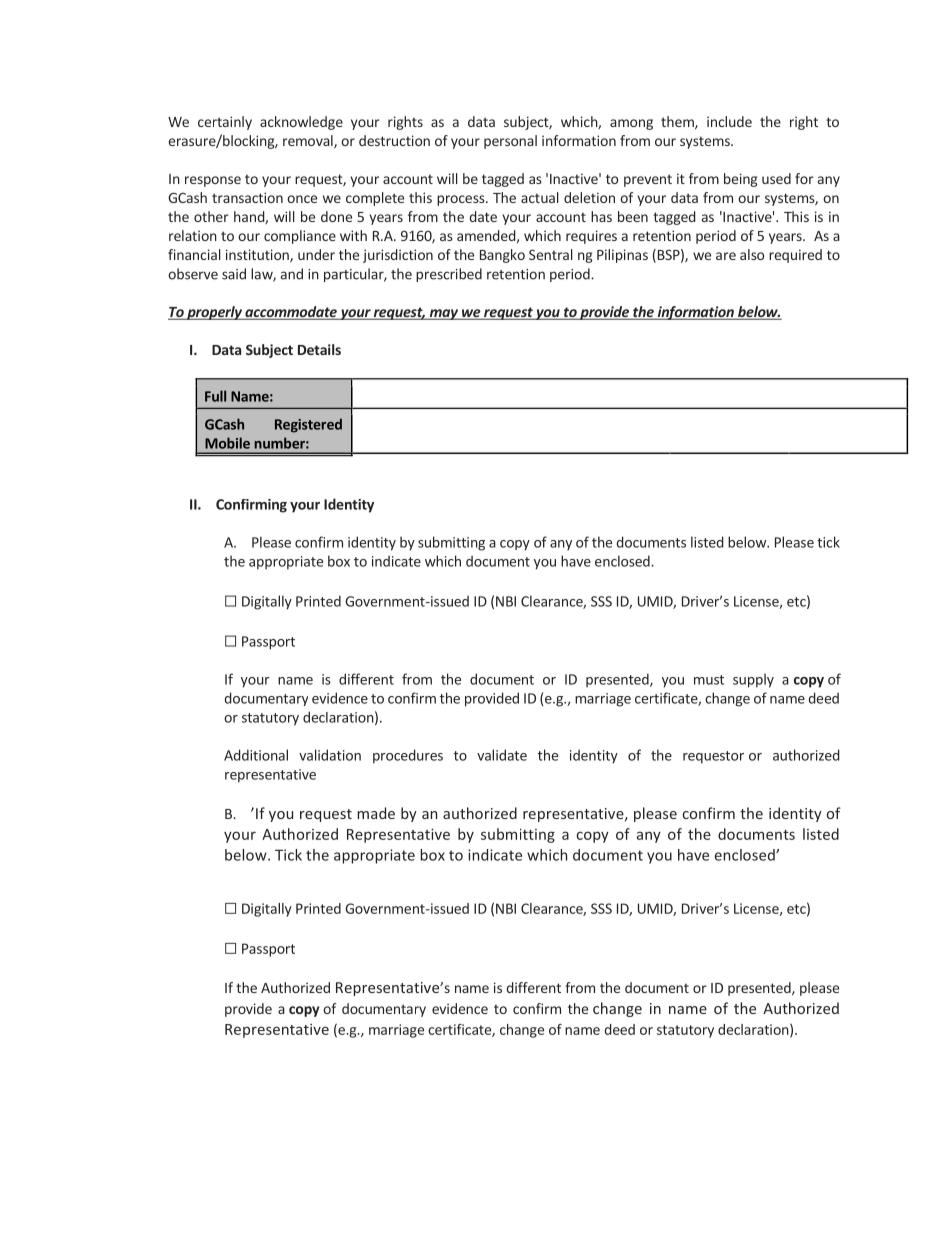 Image resolution: width=952 pixels, height=1233 pixels. I want to click on may, so click(443, 314).
